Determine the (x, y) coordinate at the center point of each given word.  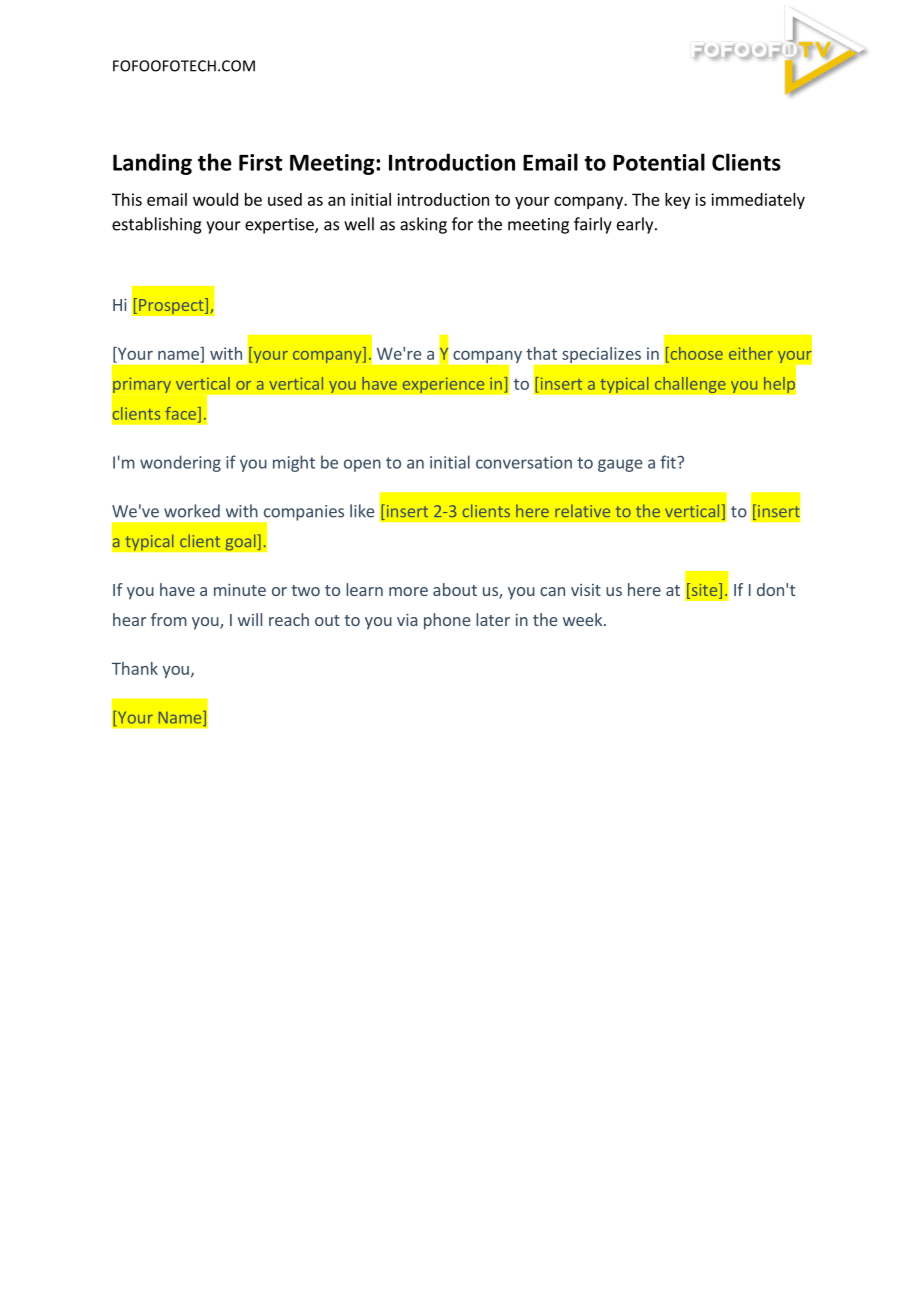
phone (447, 621)
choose (695, 353)
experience (443, 385)
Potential (659, 162)
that (541, 353)
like (362, 511)
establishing (157, 225)
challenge (690, 385)
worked (192, 511)
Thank (135, 668)
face (180, 413)
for (462, 224)
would (215, 199)
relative (582, 510)
